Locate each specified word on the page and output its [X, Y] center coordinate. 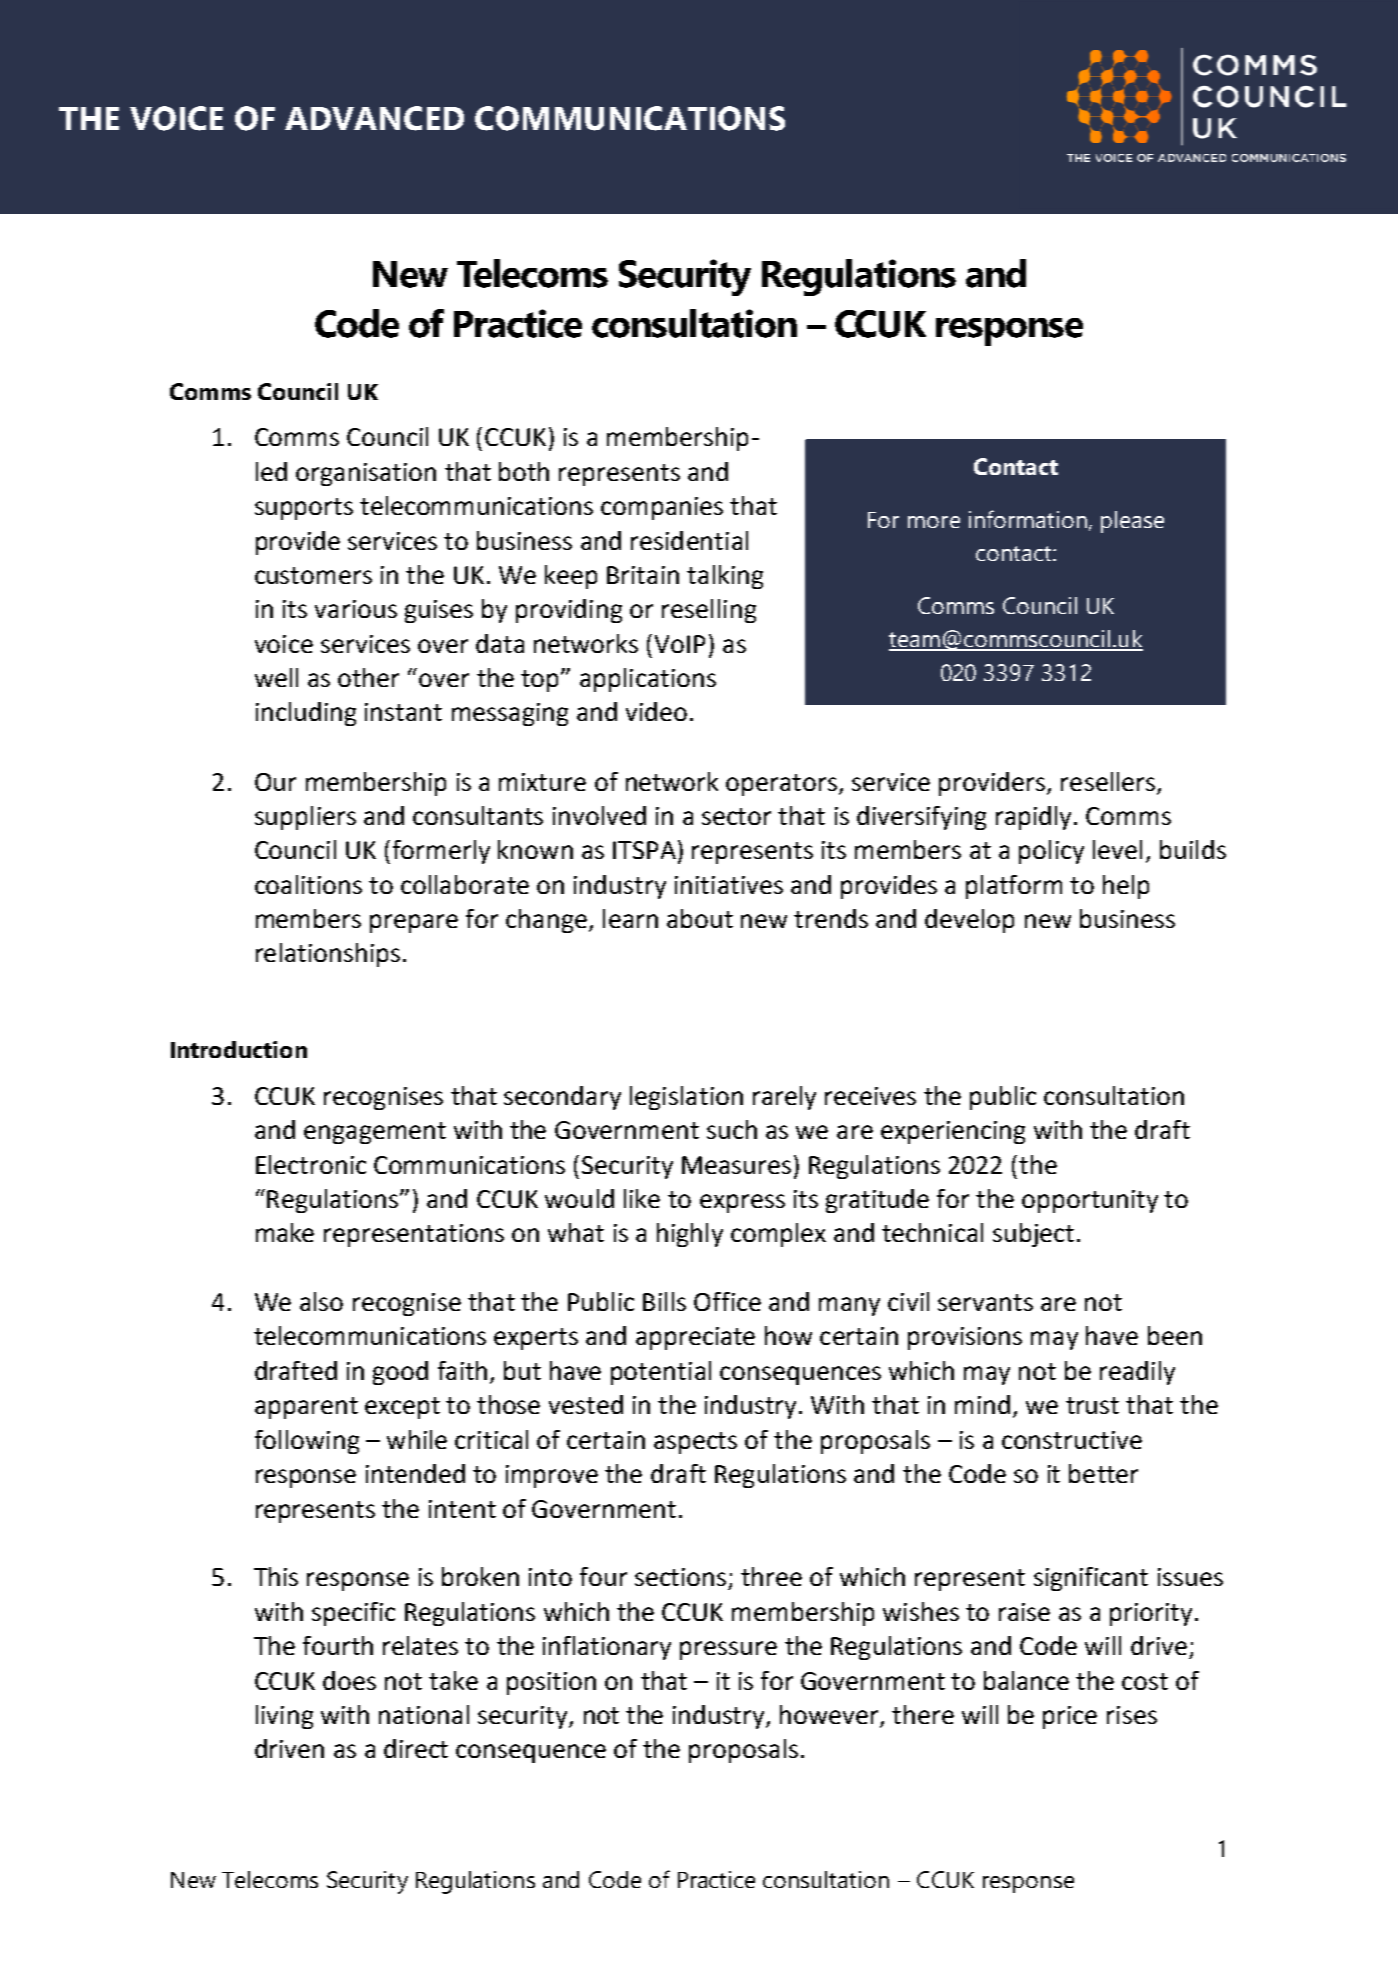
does [349, 1680]
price [1070, 1717]
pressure [728, 1650]
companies [662, 508]
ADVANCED [374, 118]
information [1028, 519]
